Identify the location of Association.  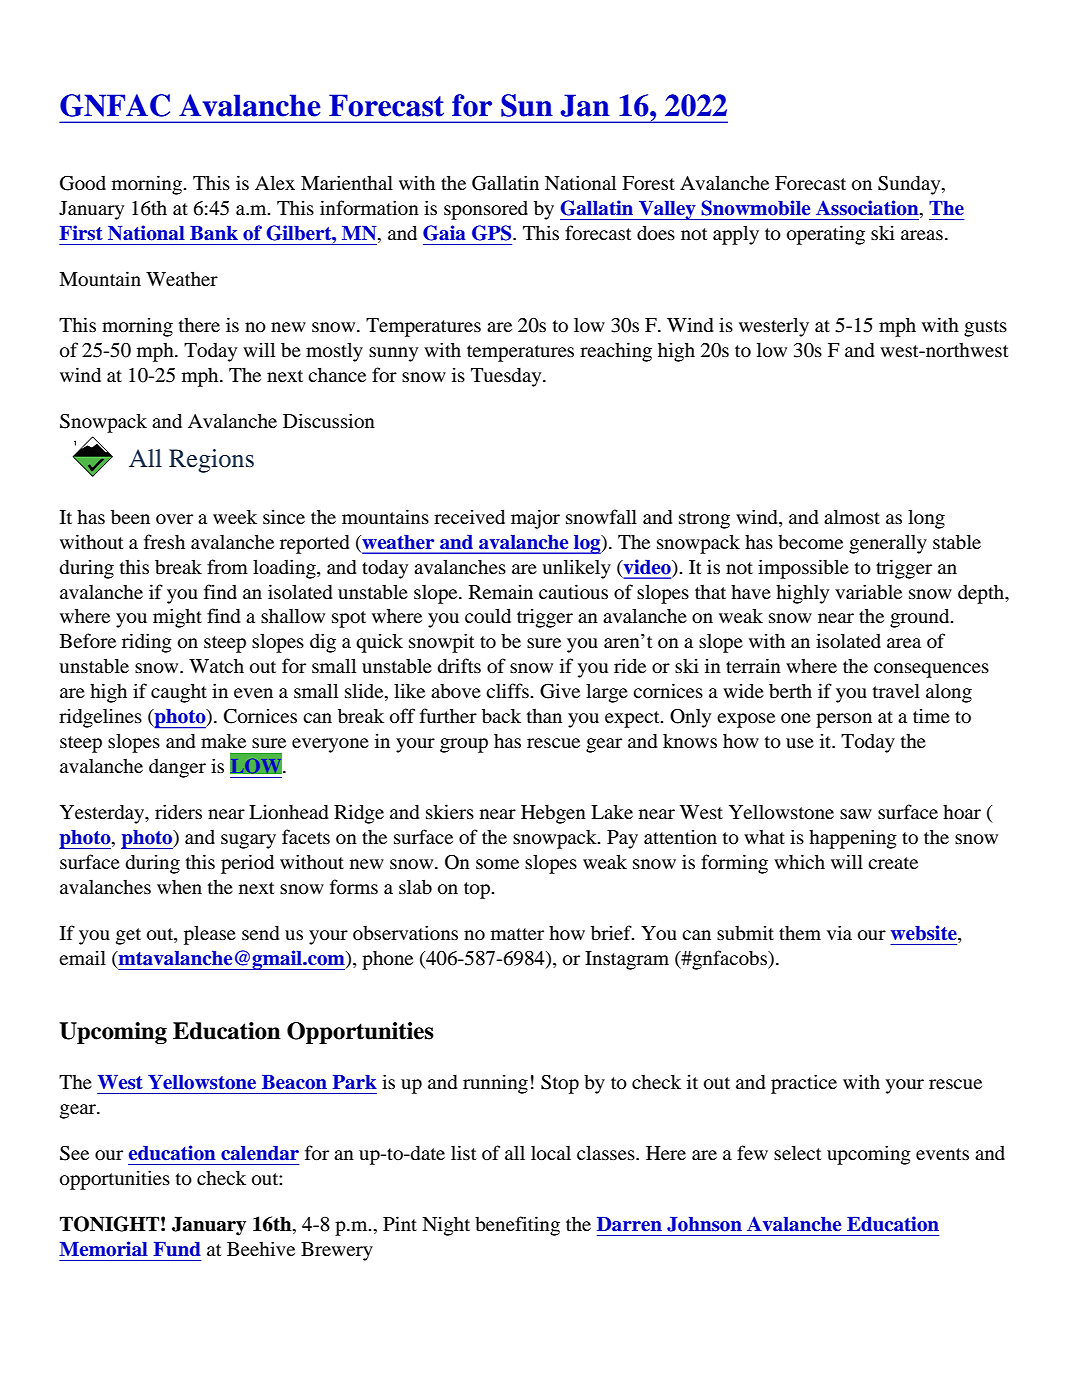
(868, 209).
